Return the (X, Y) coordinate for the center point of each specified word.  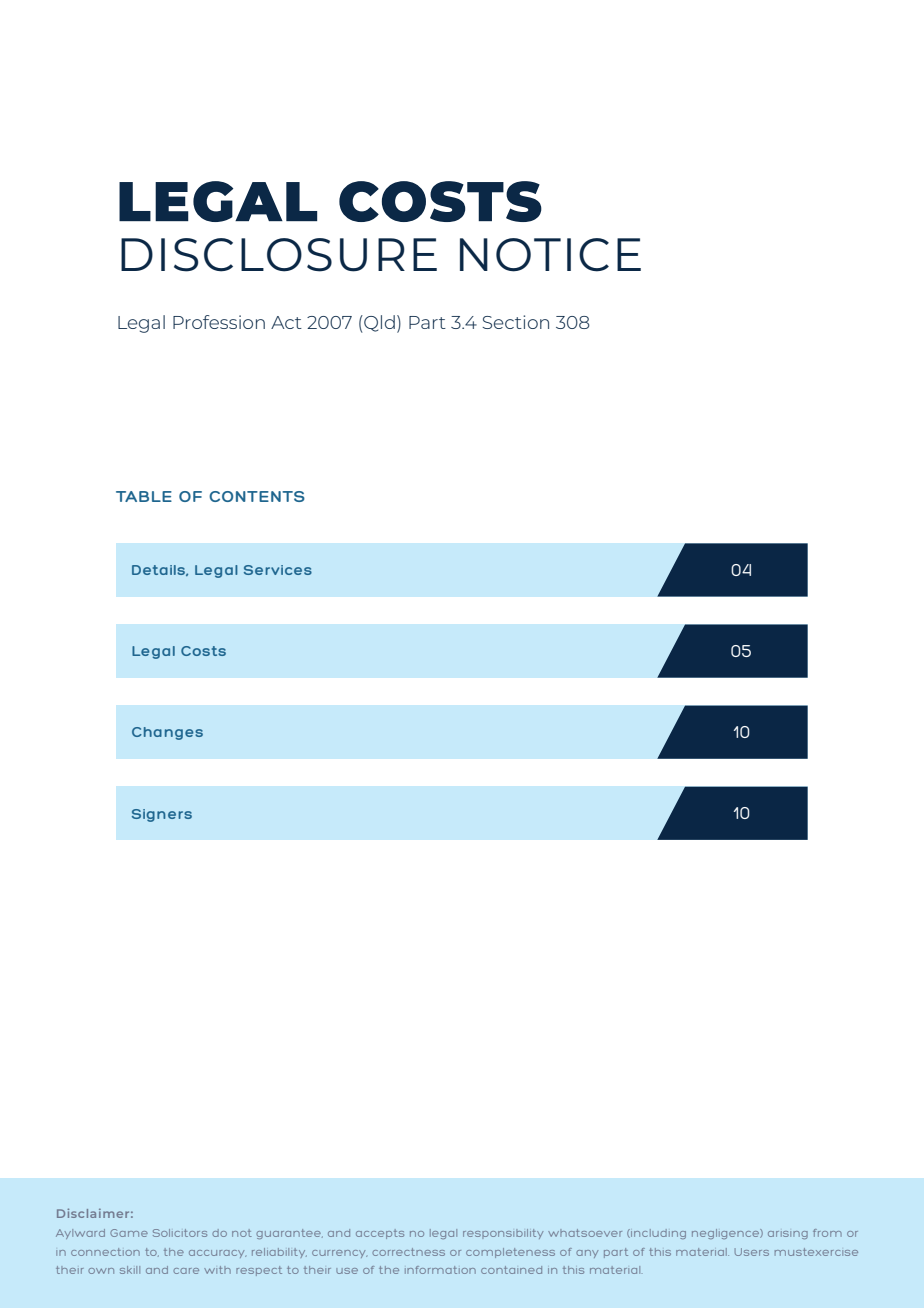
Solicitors (180, 1233)
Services (278, 570)
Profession (219, 322)
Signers (162, 815)
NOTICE (550, 255)
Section (515, 322)
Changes (167, 733)
